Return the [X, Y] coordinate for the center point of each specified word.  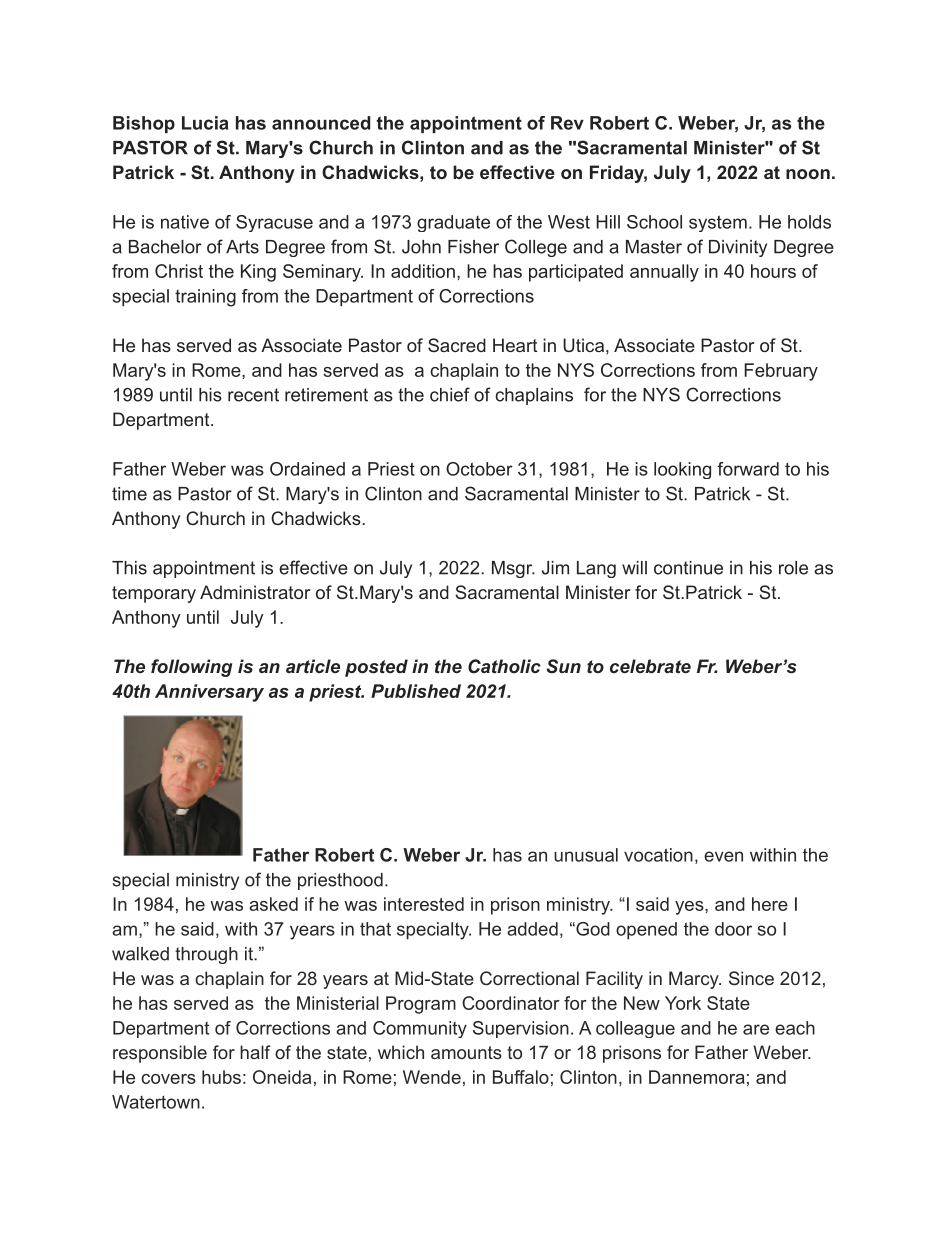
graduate [453, 223]
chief [450, 394]
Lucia [205, 123]
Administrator [255, 592]
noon [808, 174]
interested [424, 904]
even [723, 856]
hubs [221, 1077]
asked [273, 904]
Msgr [513, 569]
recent [253, 395]
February [781, 372]
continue [688, 568]
